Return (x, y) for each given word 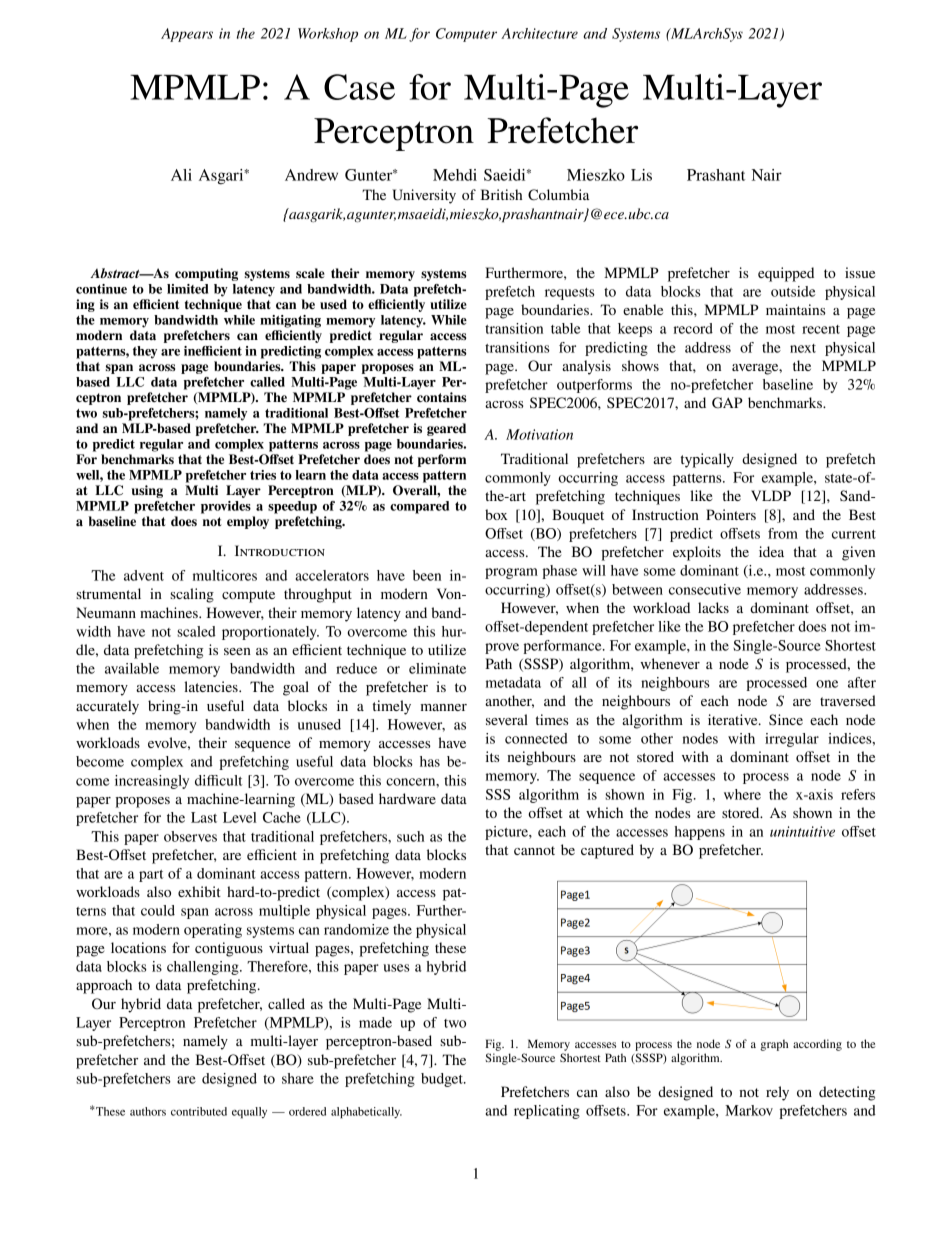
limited (187, 289)
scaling (192, 595)
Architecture (539, 33)
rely (777, 1093)
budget (443, 1080)
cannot (534, 850)
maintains (795, 309)
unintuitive (802, 831)
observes (190, 836)
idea (771, 551)
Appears (187, 35)
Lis (641, 175)
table (566, 328)
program (511, 573)
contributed (199, 1111)
